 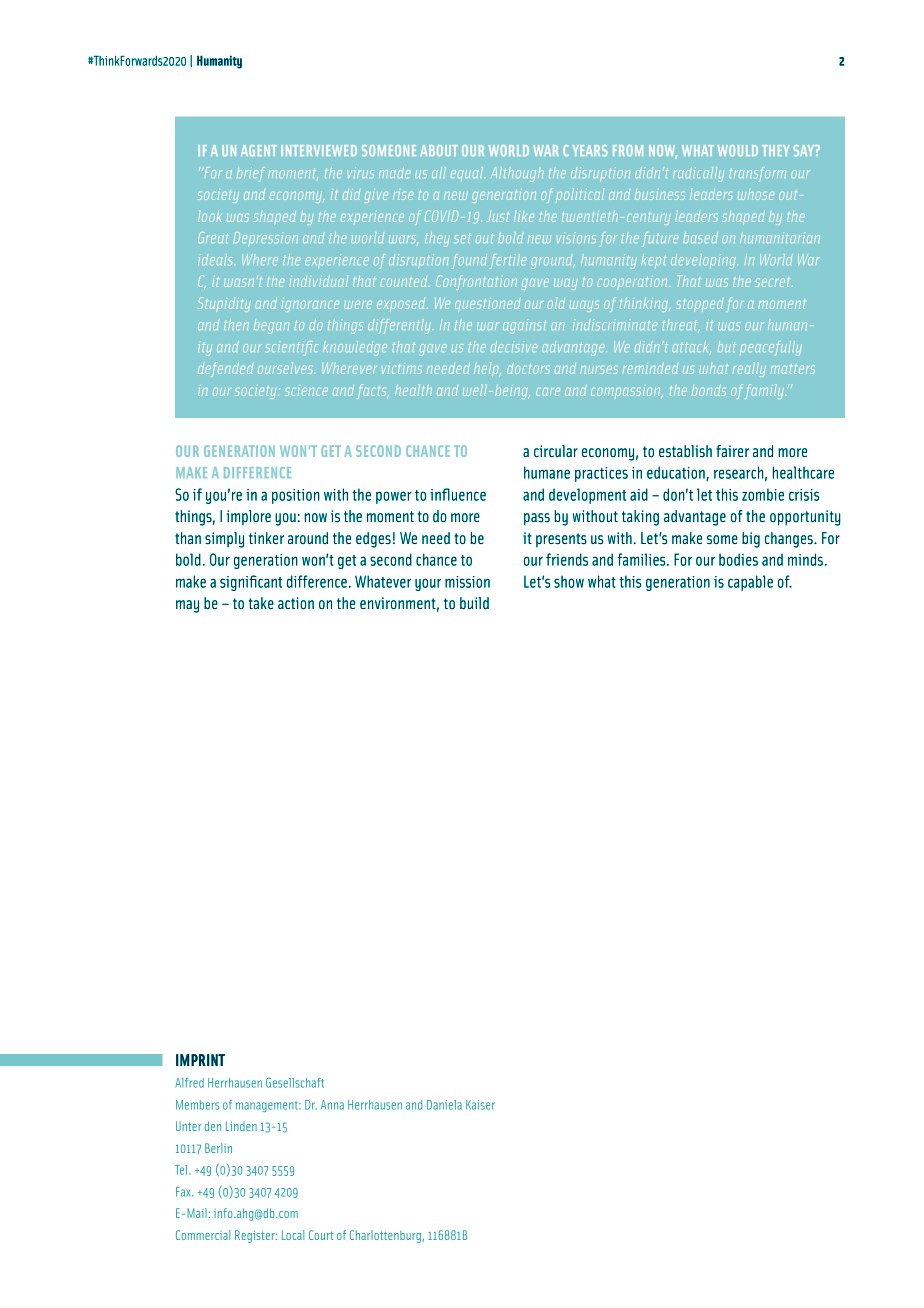 I want to click on science, so click(x=306, y=390).
